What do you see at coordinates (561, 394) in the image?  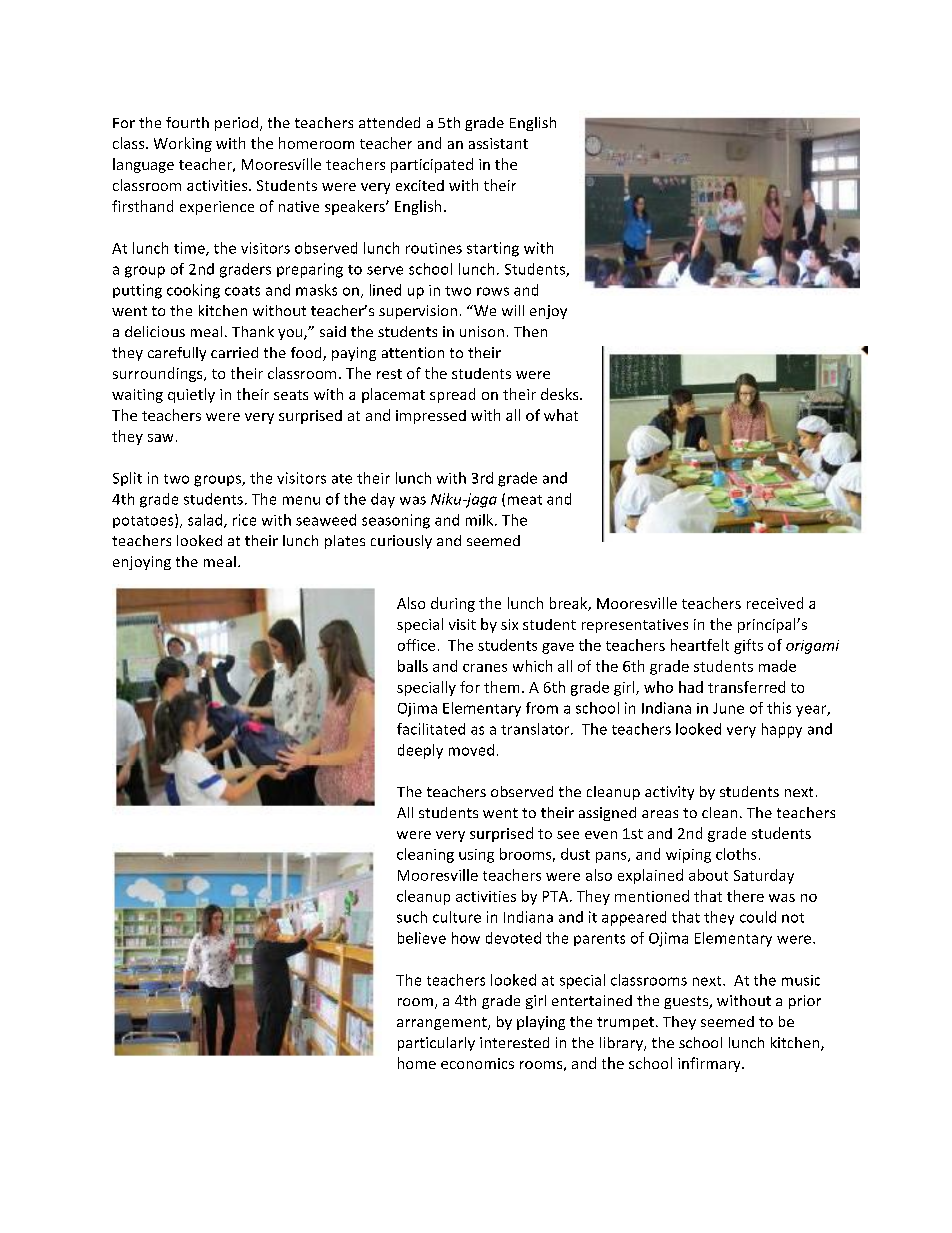 I see `desks` at bounding box center [561, 394].
